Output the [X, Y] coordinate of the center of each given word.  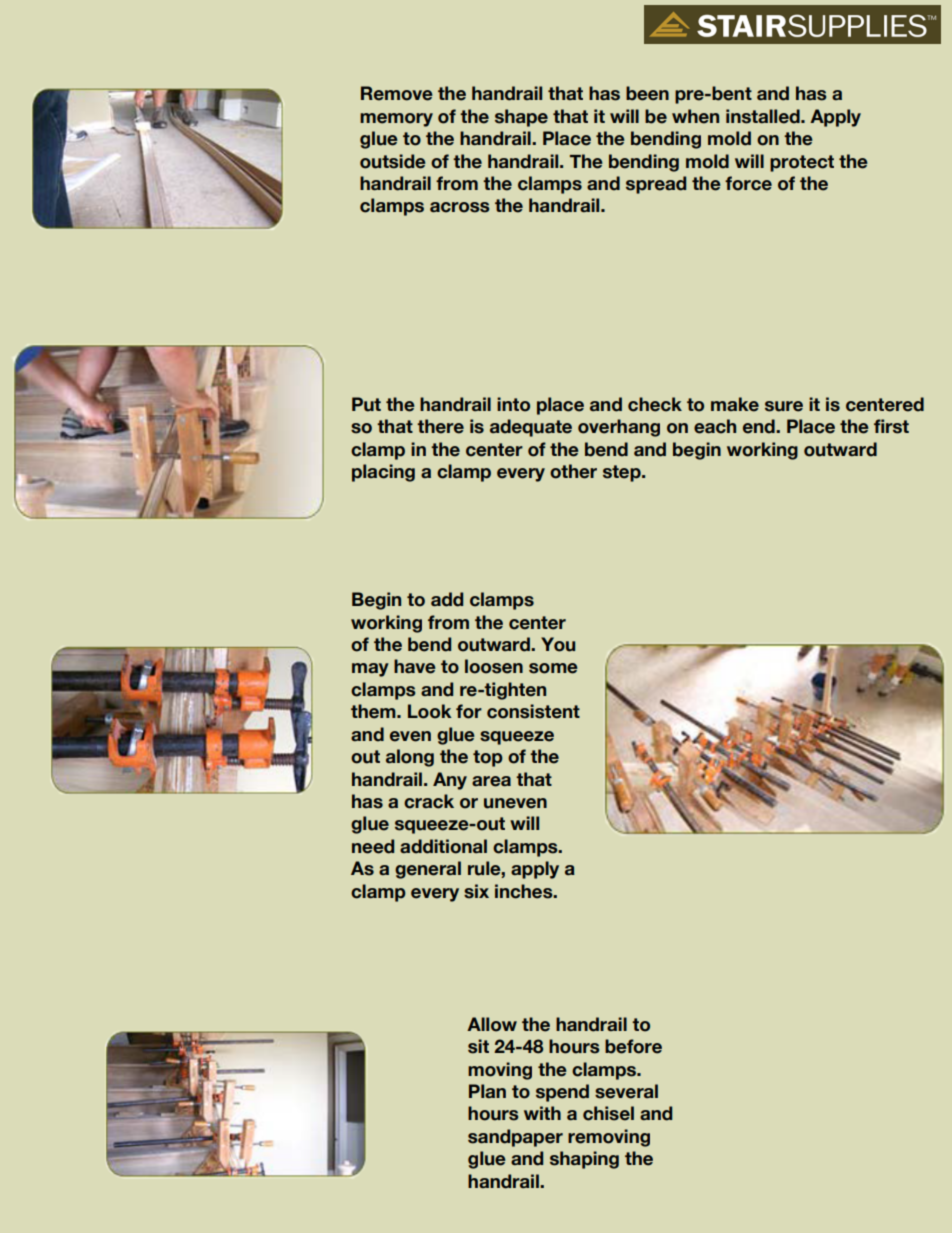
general [428, 870]
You [558, 644]
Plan [487, 1091]
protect [802, 163]
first [891, 426]
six [476, 891]
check [655, 404]
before [633, 1046]
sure [784, 406]
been [647, 93]
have [415, 666]
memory [396, 120]
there [440, 426]
